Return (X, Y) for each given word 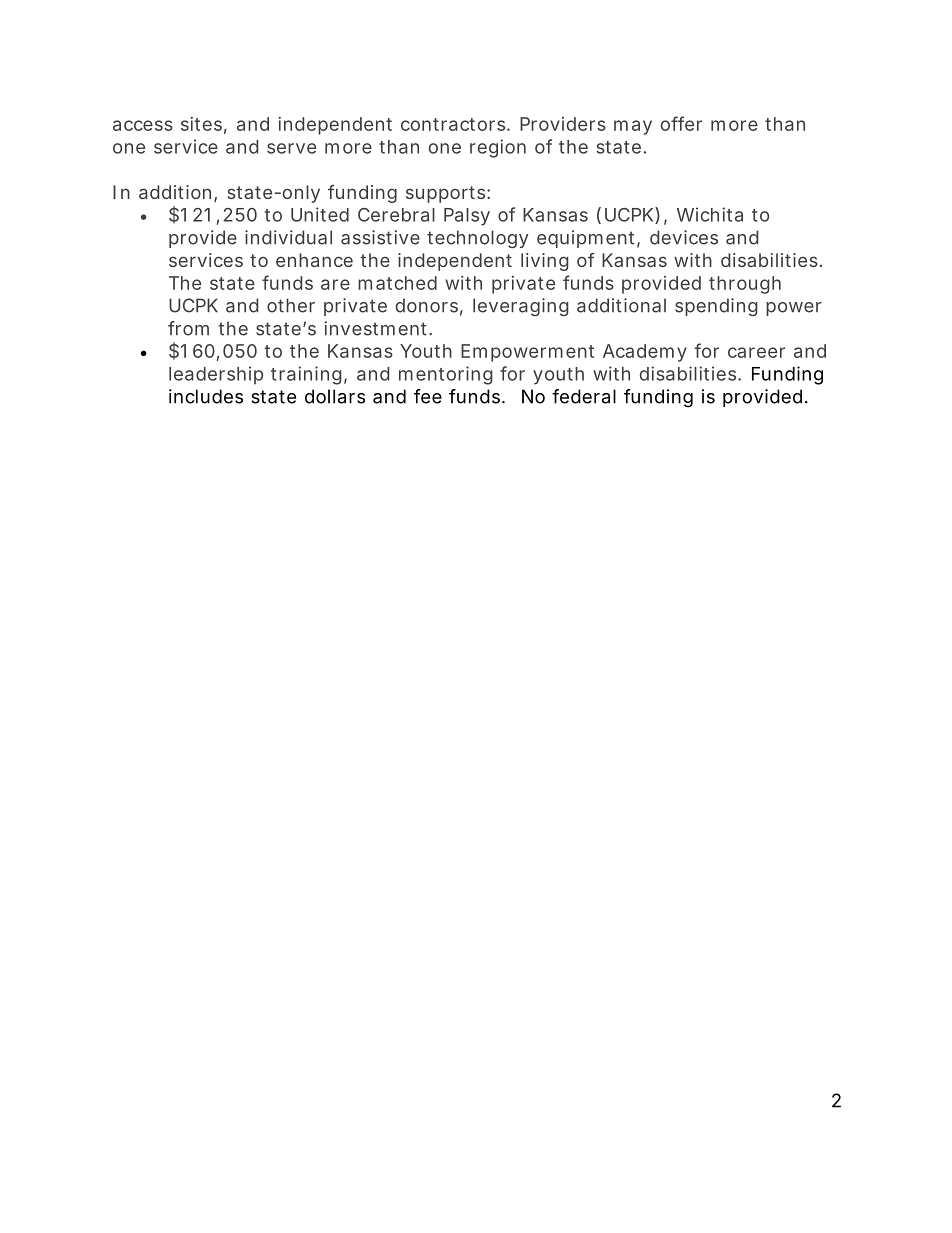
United (320, 214)
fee (428, 396)
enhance (314, 260)
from (188, 328)
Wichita (710, 214)
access (143, 125)
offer (681, 123)
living (545, 262)
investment (377, 328)
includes (206, 396)
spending (716, 307)
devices (684, 237)
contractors (454, 124)
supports (447, 194)
